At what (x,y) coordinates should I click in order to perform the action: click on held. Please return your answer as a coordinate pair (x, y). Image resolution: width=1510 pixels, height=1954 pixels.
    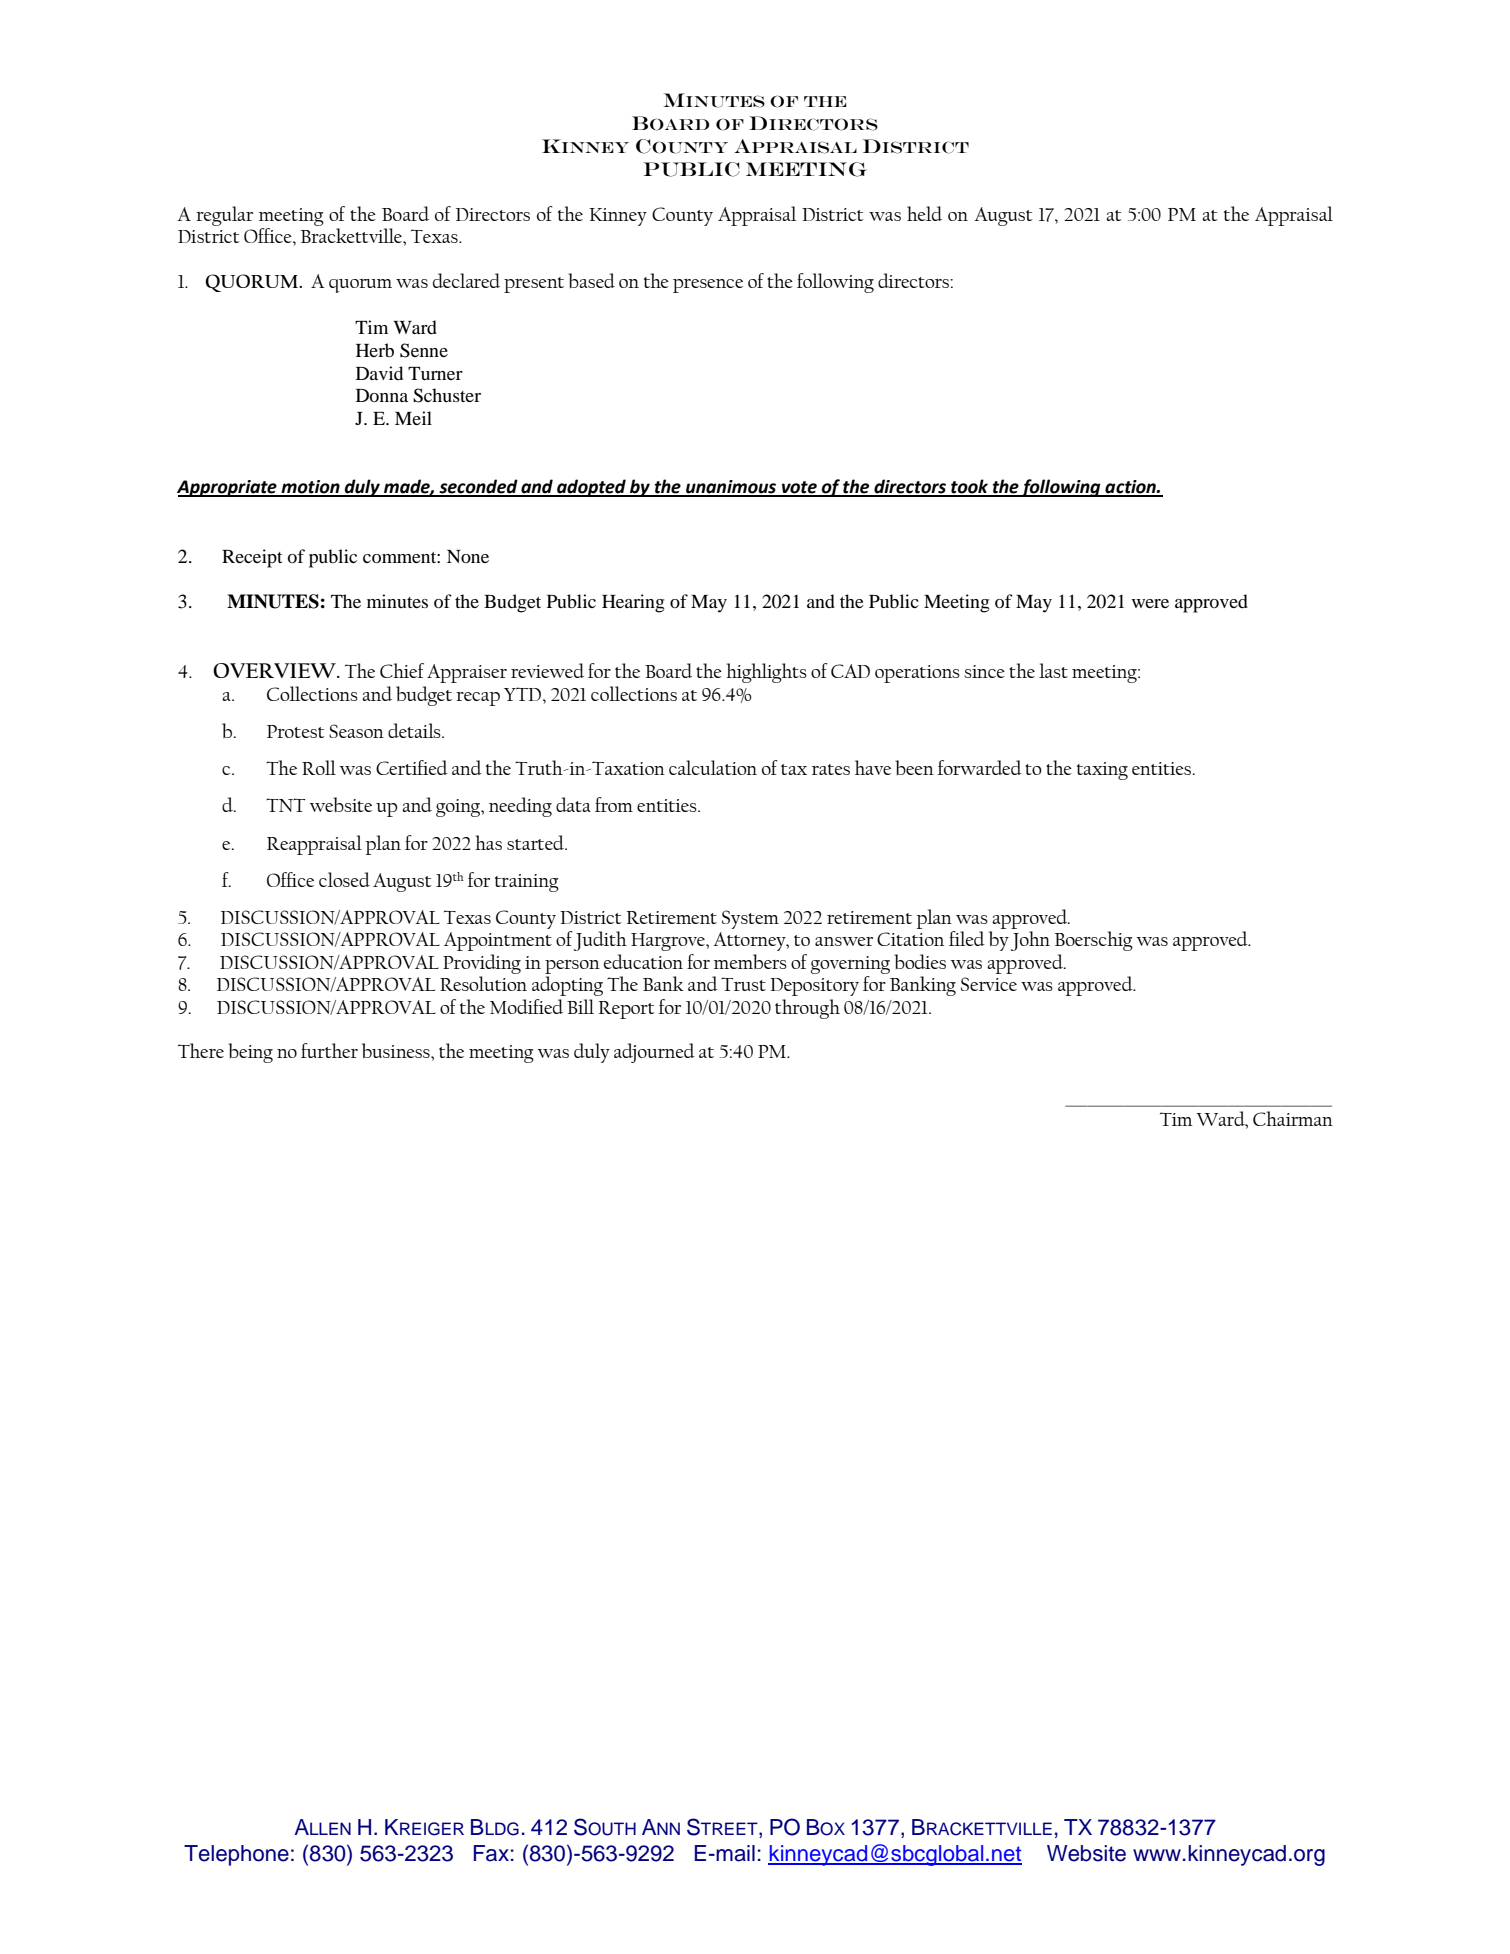
    Looking at the image, I should click on (924, 213).
